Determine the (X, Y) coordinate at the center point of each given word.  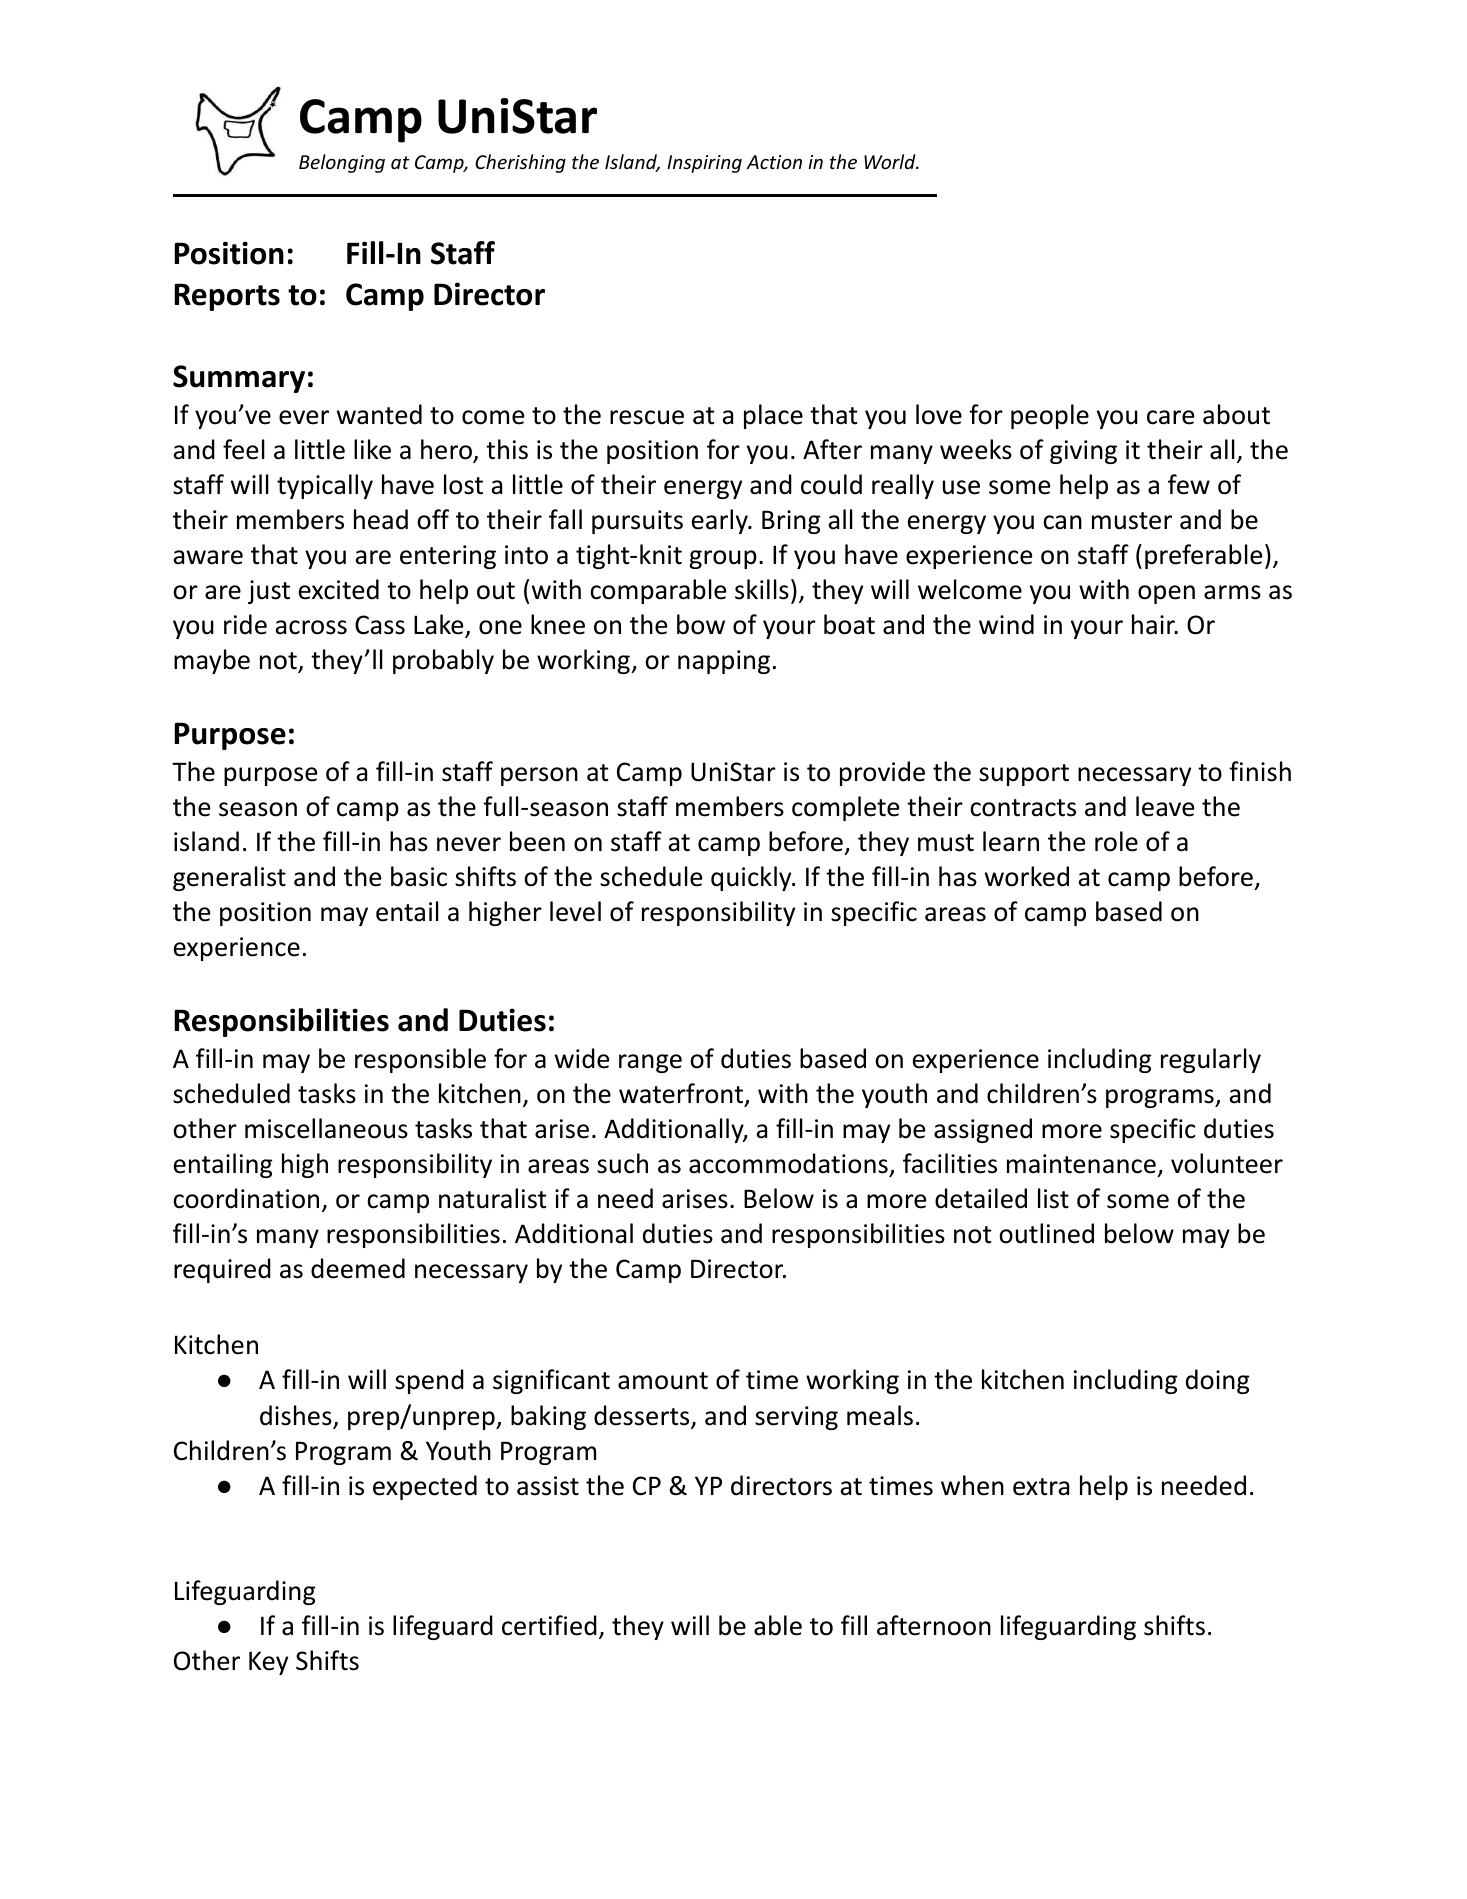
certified (549, 1625)
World (891, 161)
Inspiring (704, 164)
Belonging (342, 163)
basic (419, 876)
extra (1041, 1487)
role (1116, 841)
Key (268, 1663)
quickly (752, 878)
